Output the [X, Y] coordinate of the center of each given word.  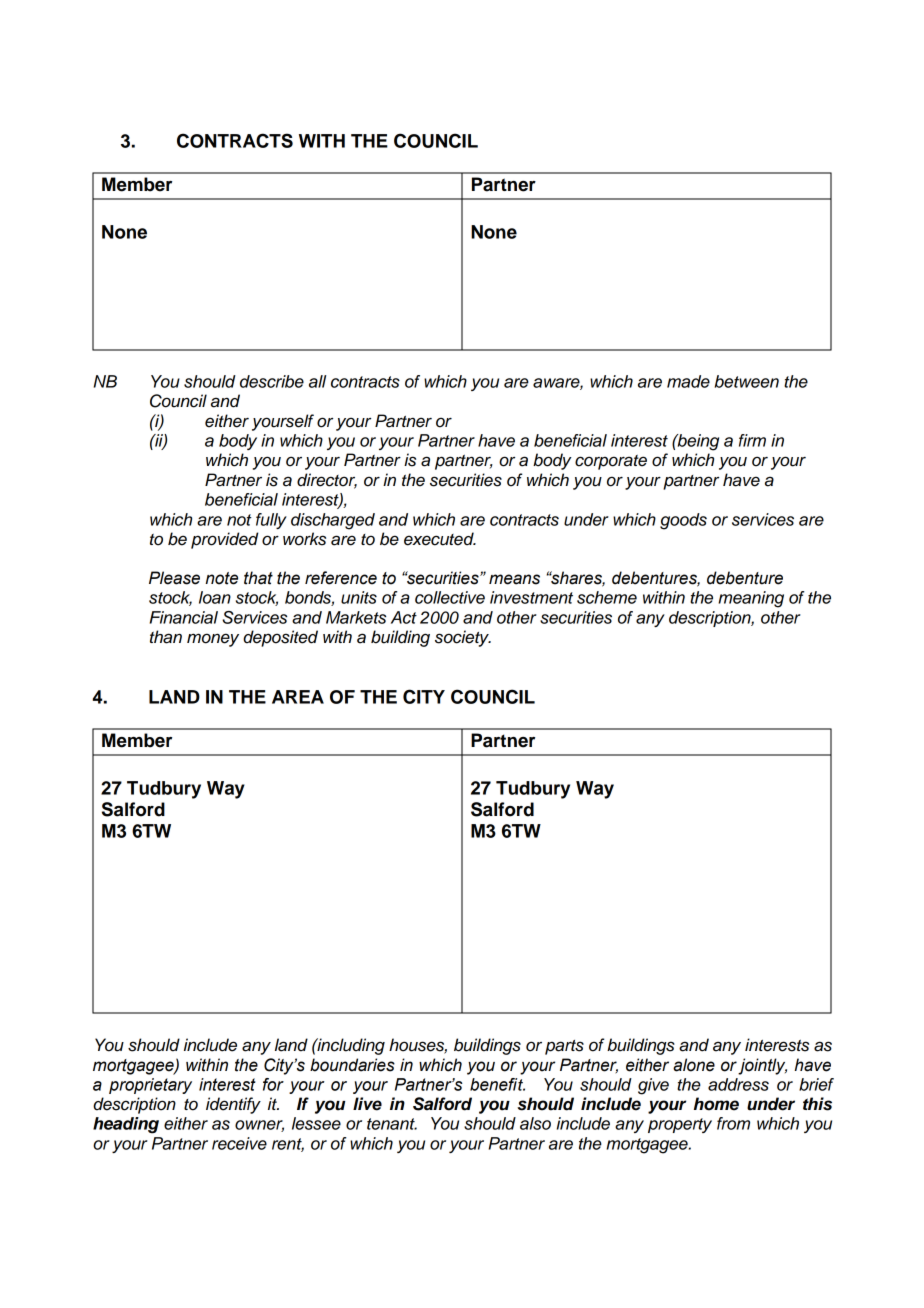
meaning [751, 599]
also [535, 1123]
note [222, 578]
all [317, 381]
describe [272, 381]
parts [564, 1047]
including [350, 1046]
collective [450, 597]
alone [694, 1065]
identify [233, 1105]
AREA [298, 697]
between [747, 381]
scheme [607, 597]
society [463, 638]
